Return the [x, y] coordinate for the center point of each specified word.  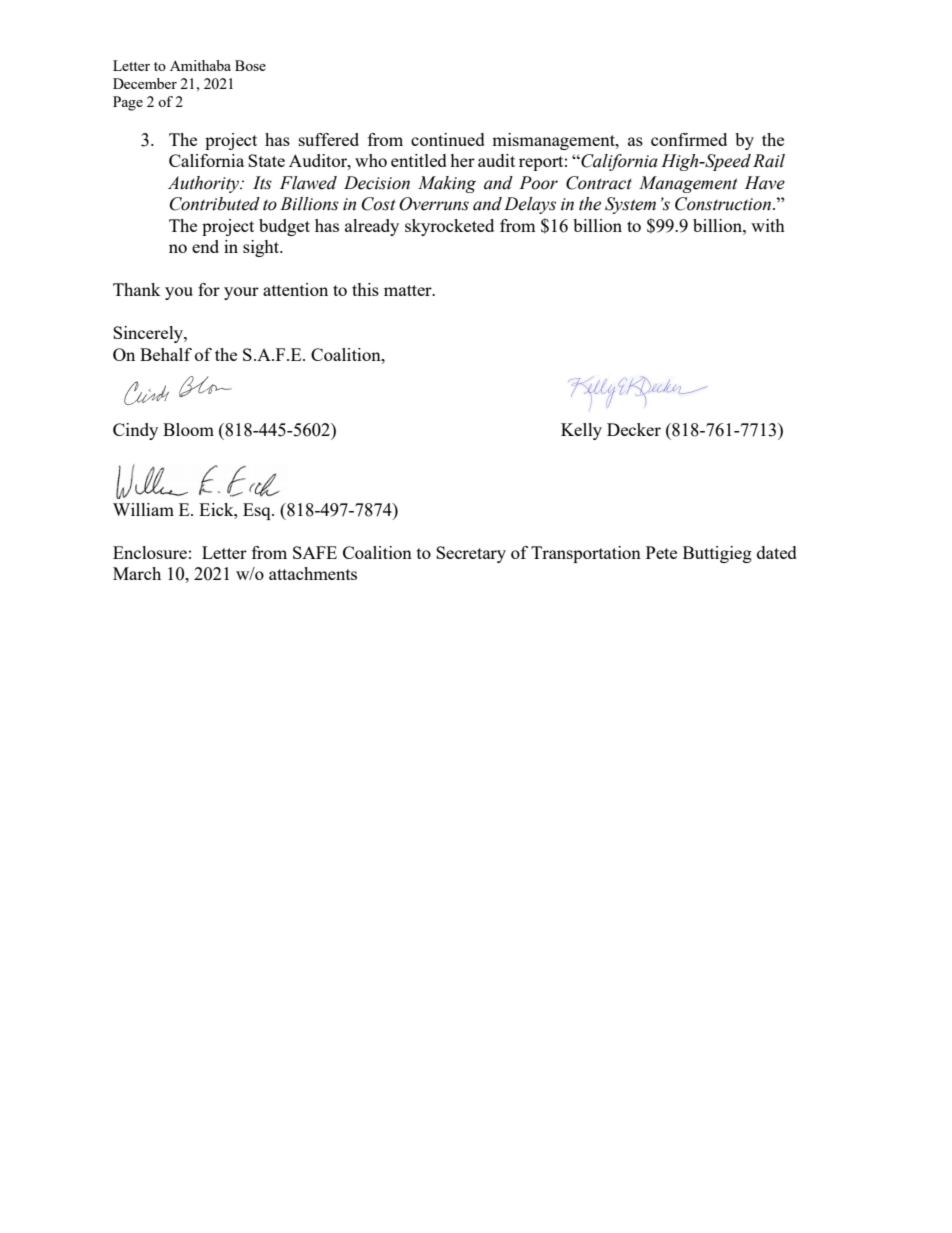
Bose [250, 65]
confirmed [689, 139]
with [768, 225]
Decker [634, 429]
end [205, 246]
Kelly [581, 431]
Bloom [188, 429]
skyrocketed [449, 227]
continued [448, 139]
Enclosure [150, 552]
